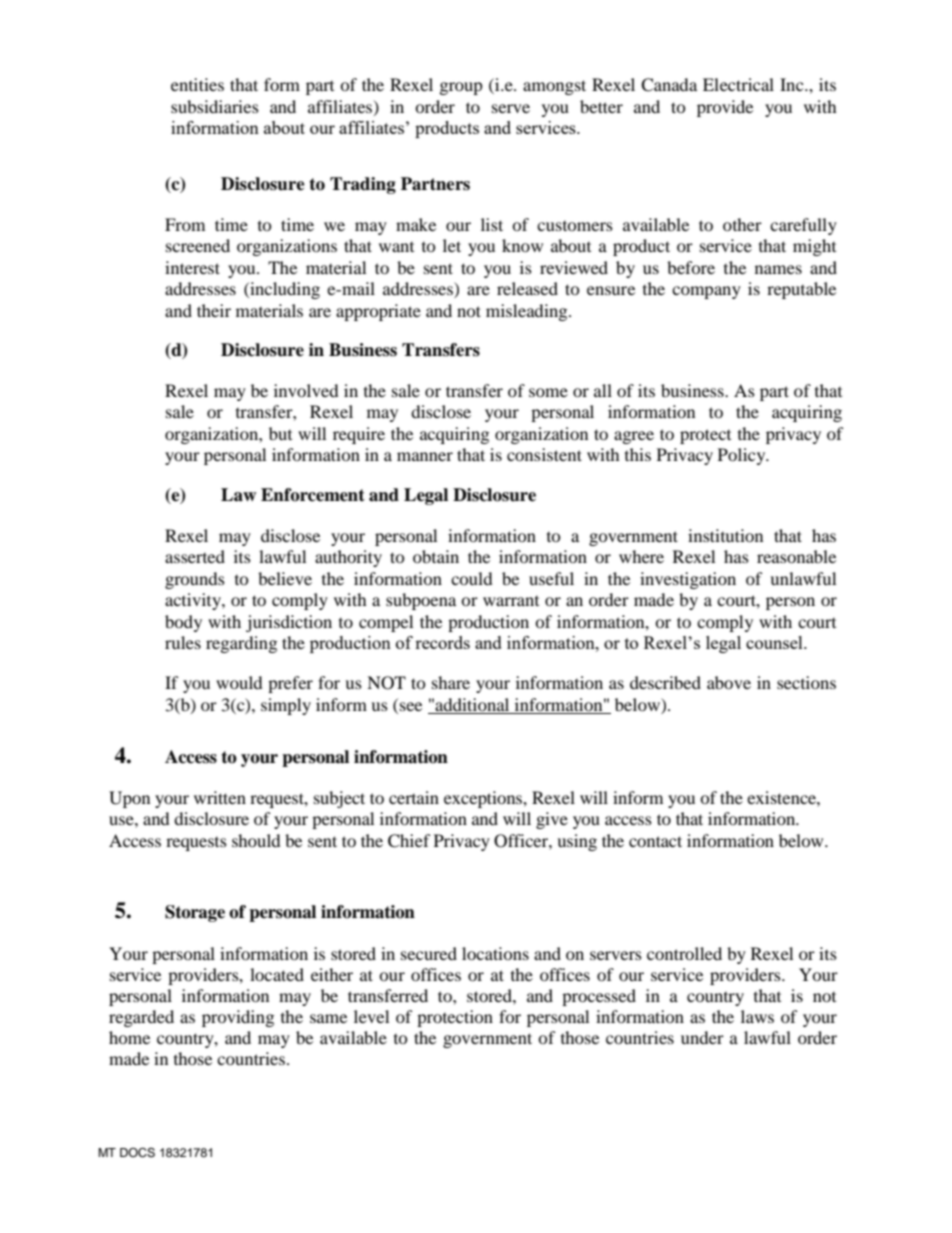  I want to click on Electrical, so click(738, 84).
